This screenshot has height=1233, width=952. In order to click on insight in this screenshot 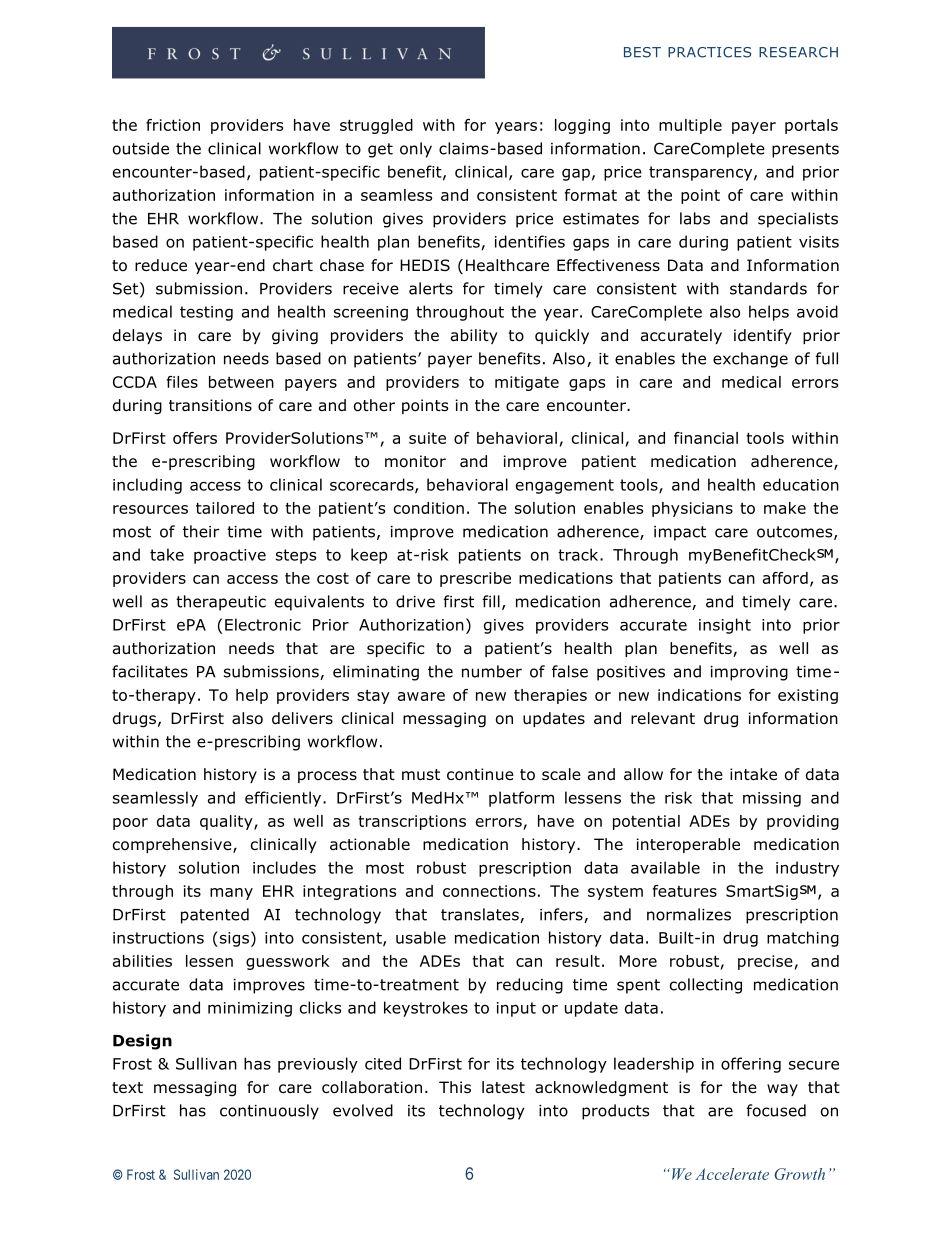, I will do `click(725, 626)`.
